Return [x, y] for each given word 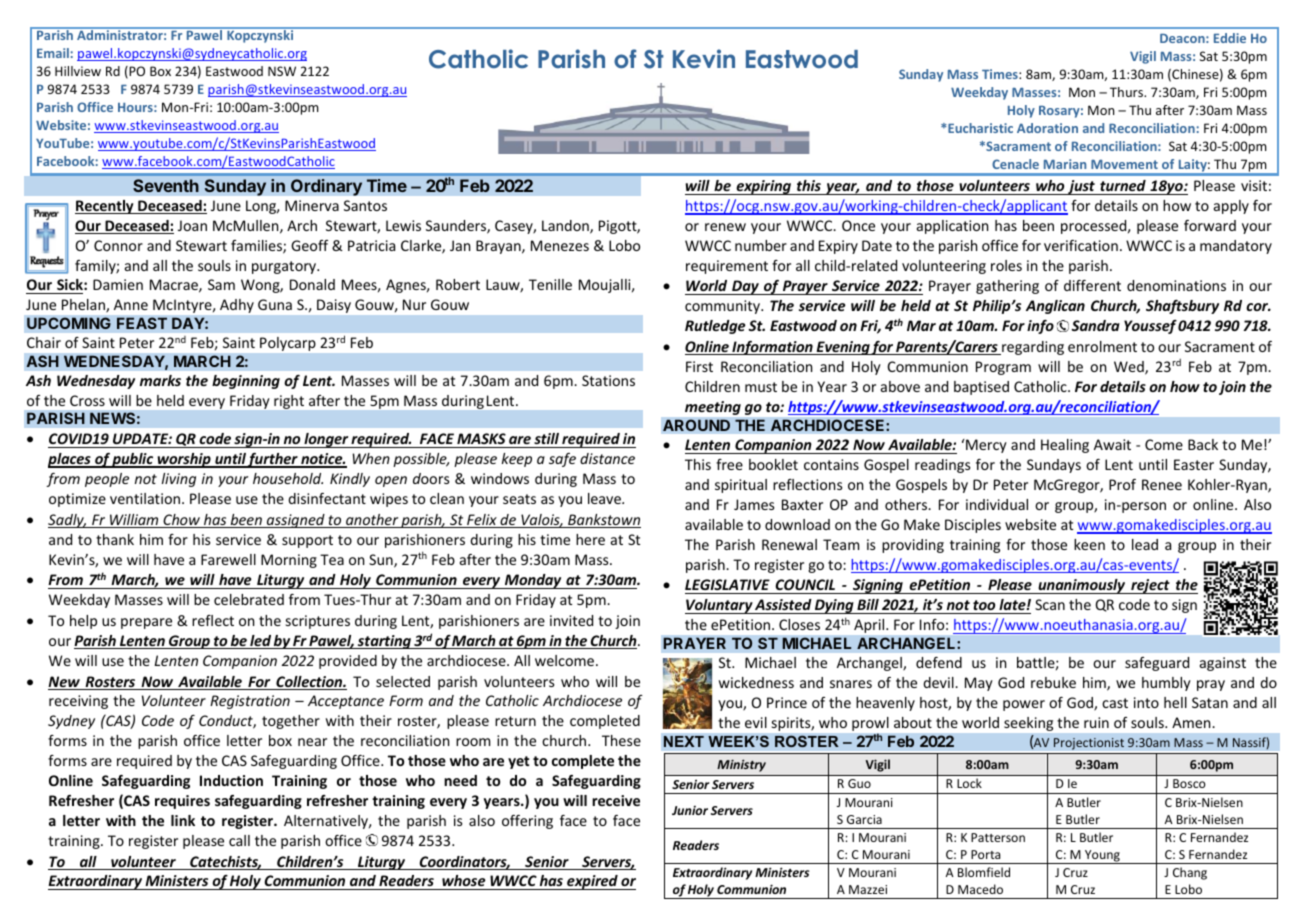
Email [53, 53]
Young [1102, 857]
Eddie [1230, 38]
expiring [764, 187]
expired [592, 882]
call [239, 840]
